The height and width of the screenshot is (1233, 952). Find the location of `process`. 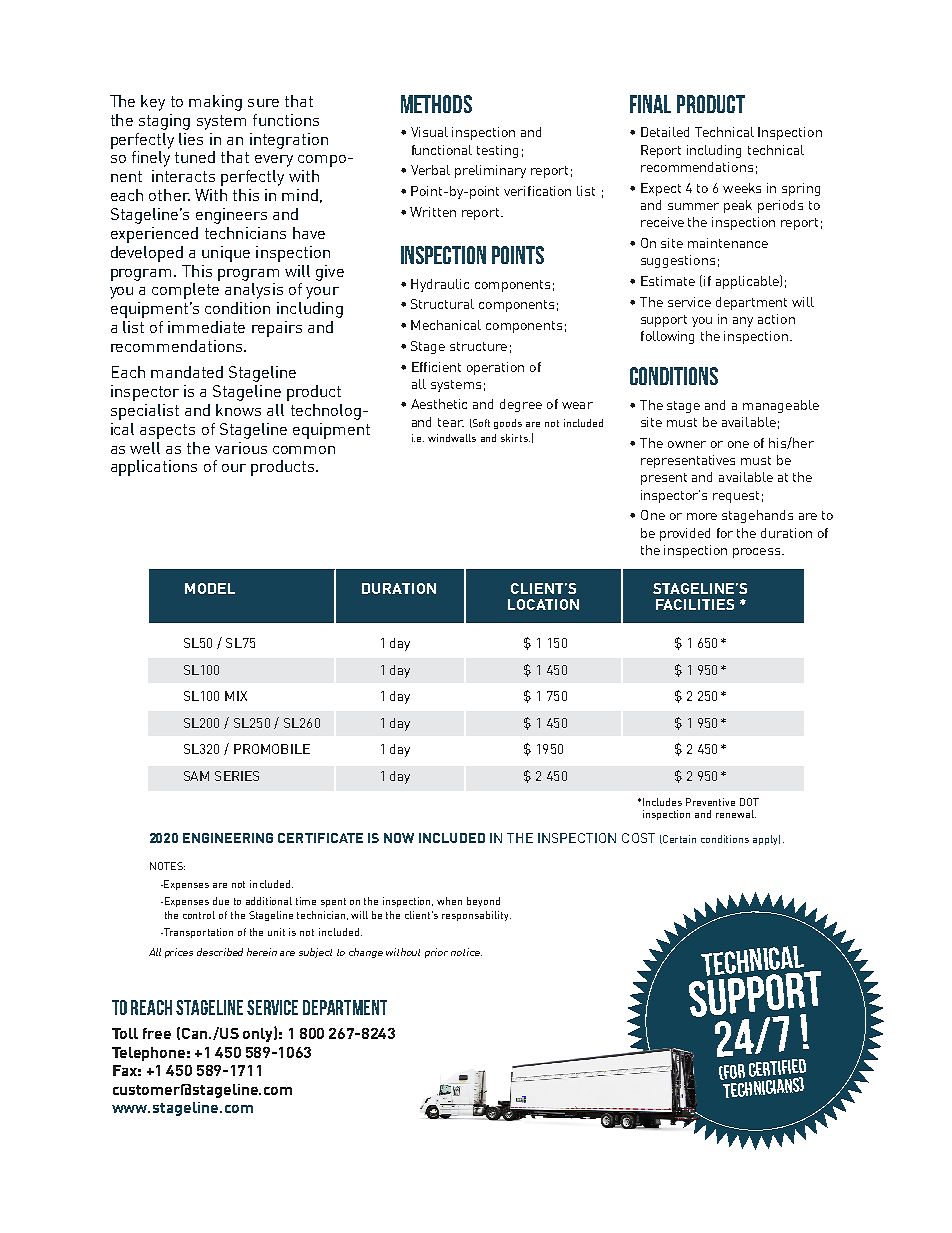

process is located at coordinates (756, 553).
